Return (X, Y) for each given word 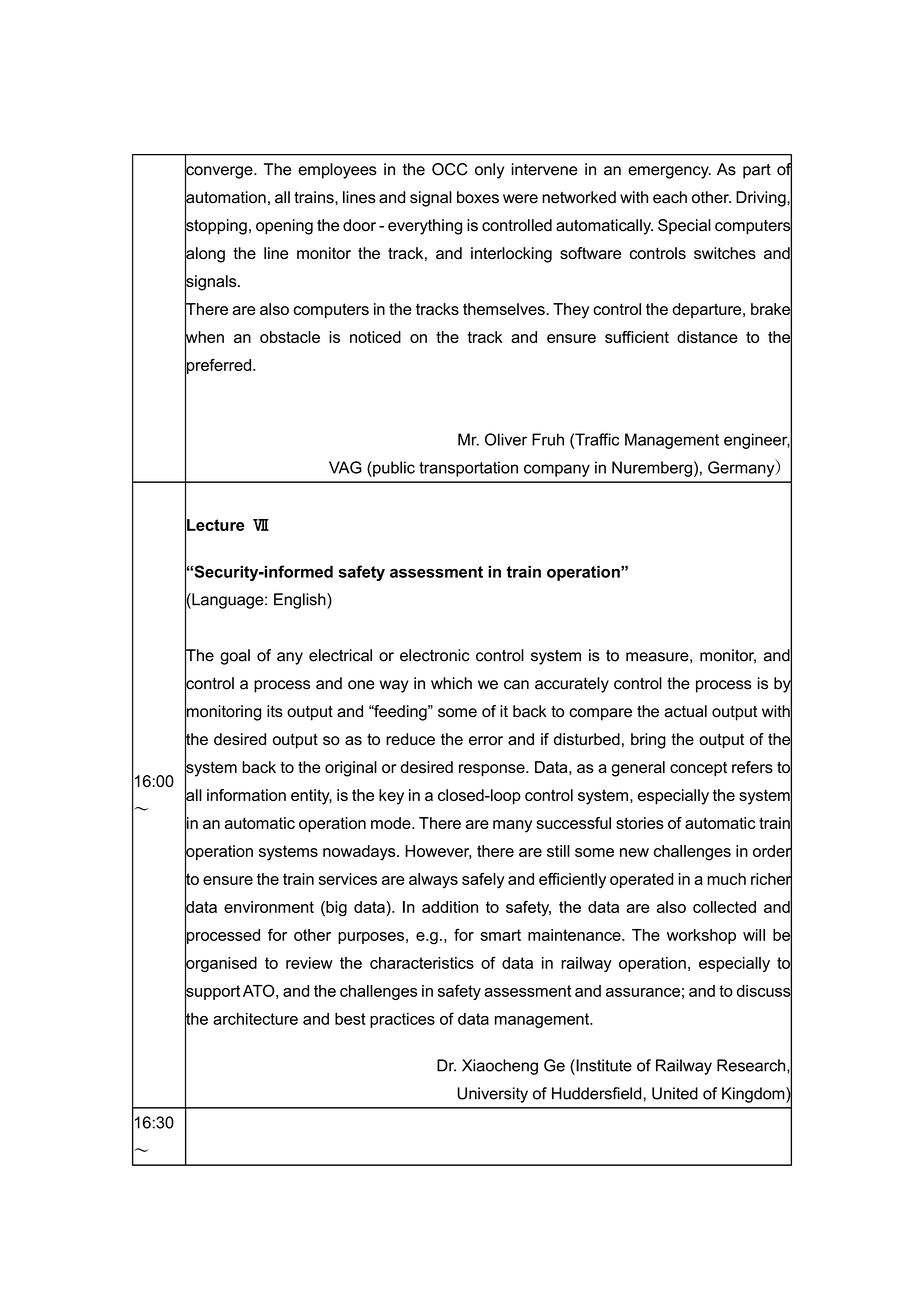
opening (284, 227)
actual (685, 711)
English (301, 601)
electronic (435, 655)
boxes (478, 197)
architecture (255, 1019)
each (670, 197)
